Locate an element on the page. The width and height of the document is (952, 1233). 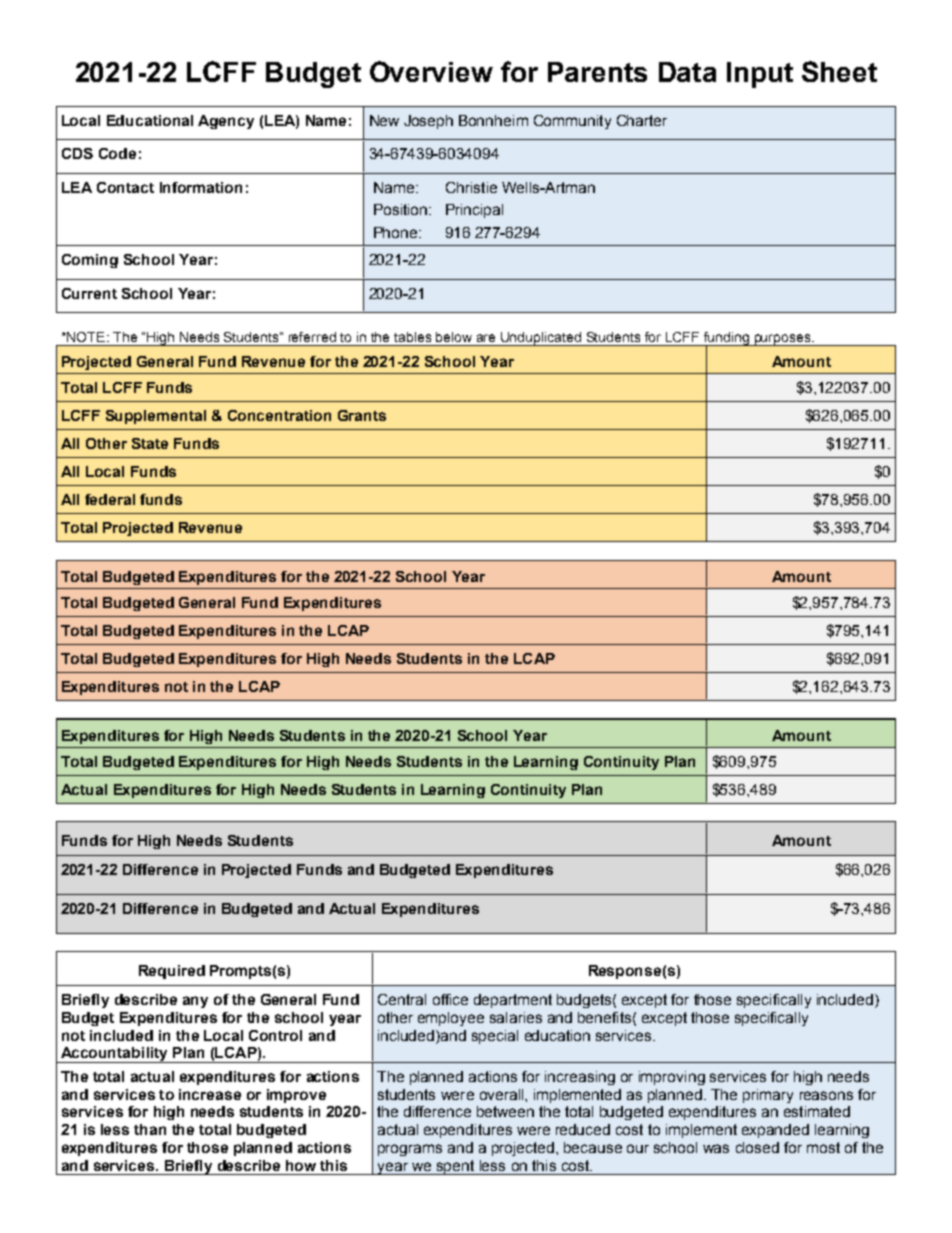
office is located at coordinates (450, 999).
